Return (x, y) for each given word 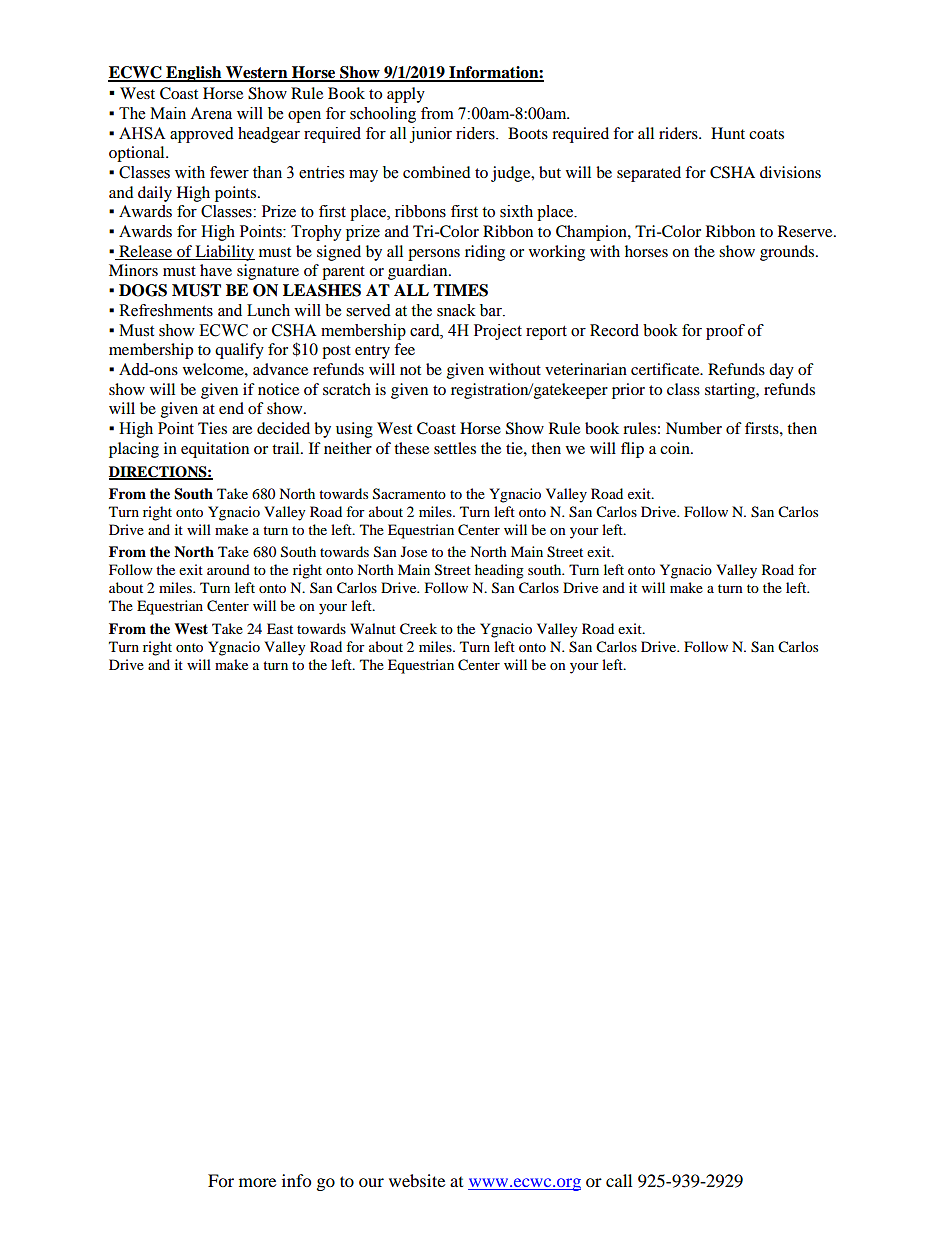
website (417, 1180)
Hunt (728, 133)
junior (431, 135)
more (257, 1182)
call (619, 1180)
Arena (211, 113)
